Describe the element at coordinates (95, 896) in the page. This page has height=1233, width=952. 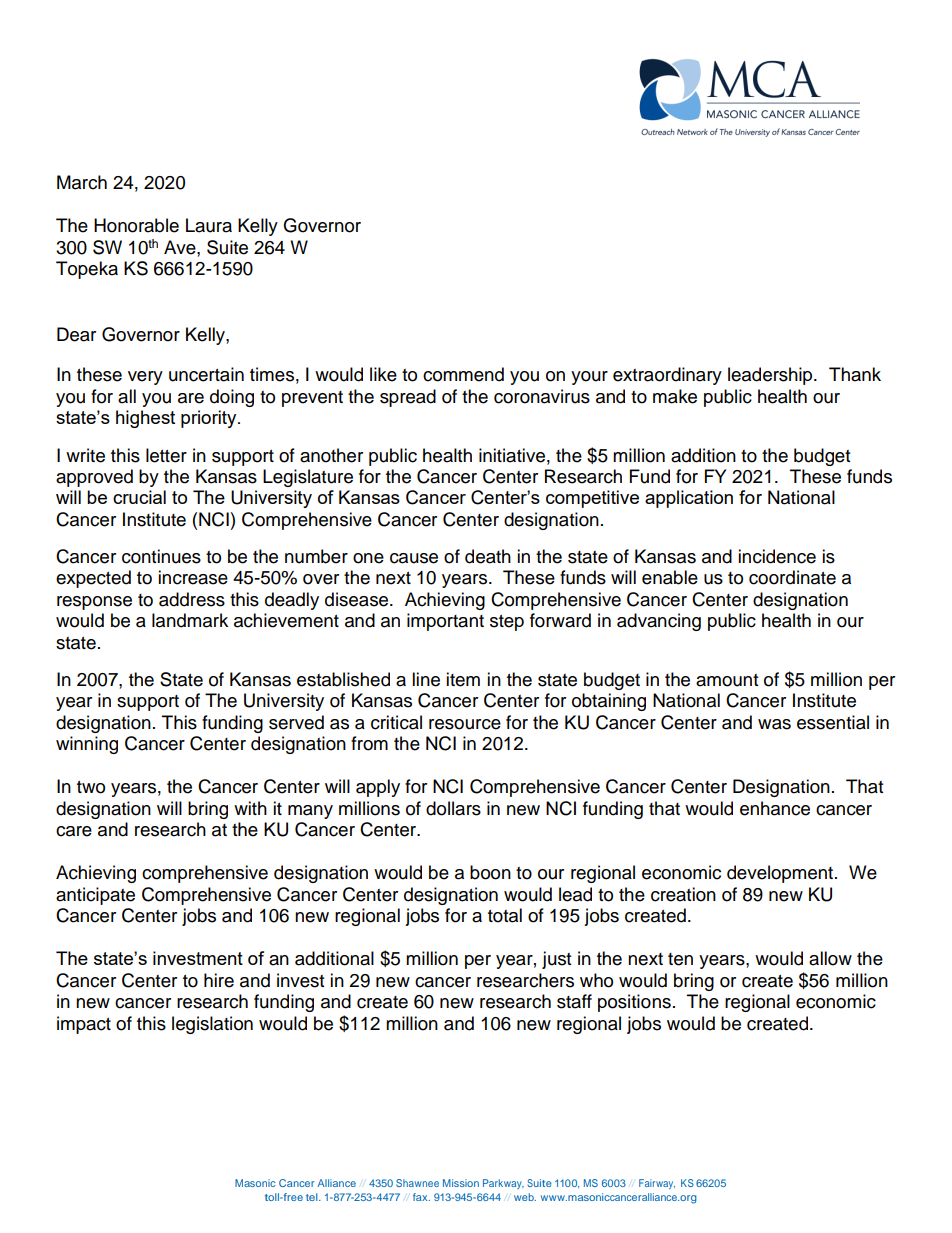
I see `anticipate` at that location.
